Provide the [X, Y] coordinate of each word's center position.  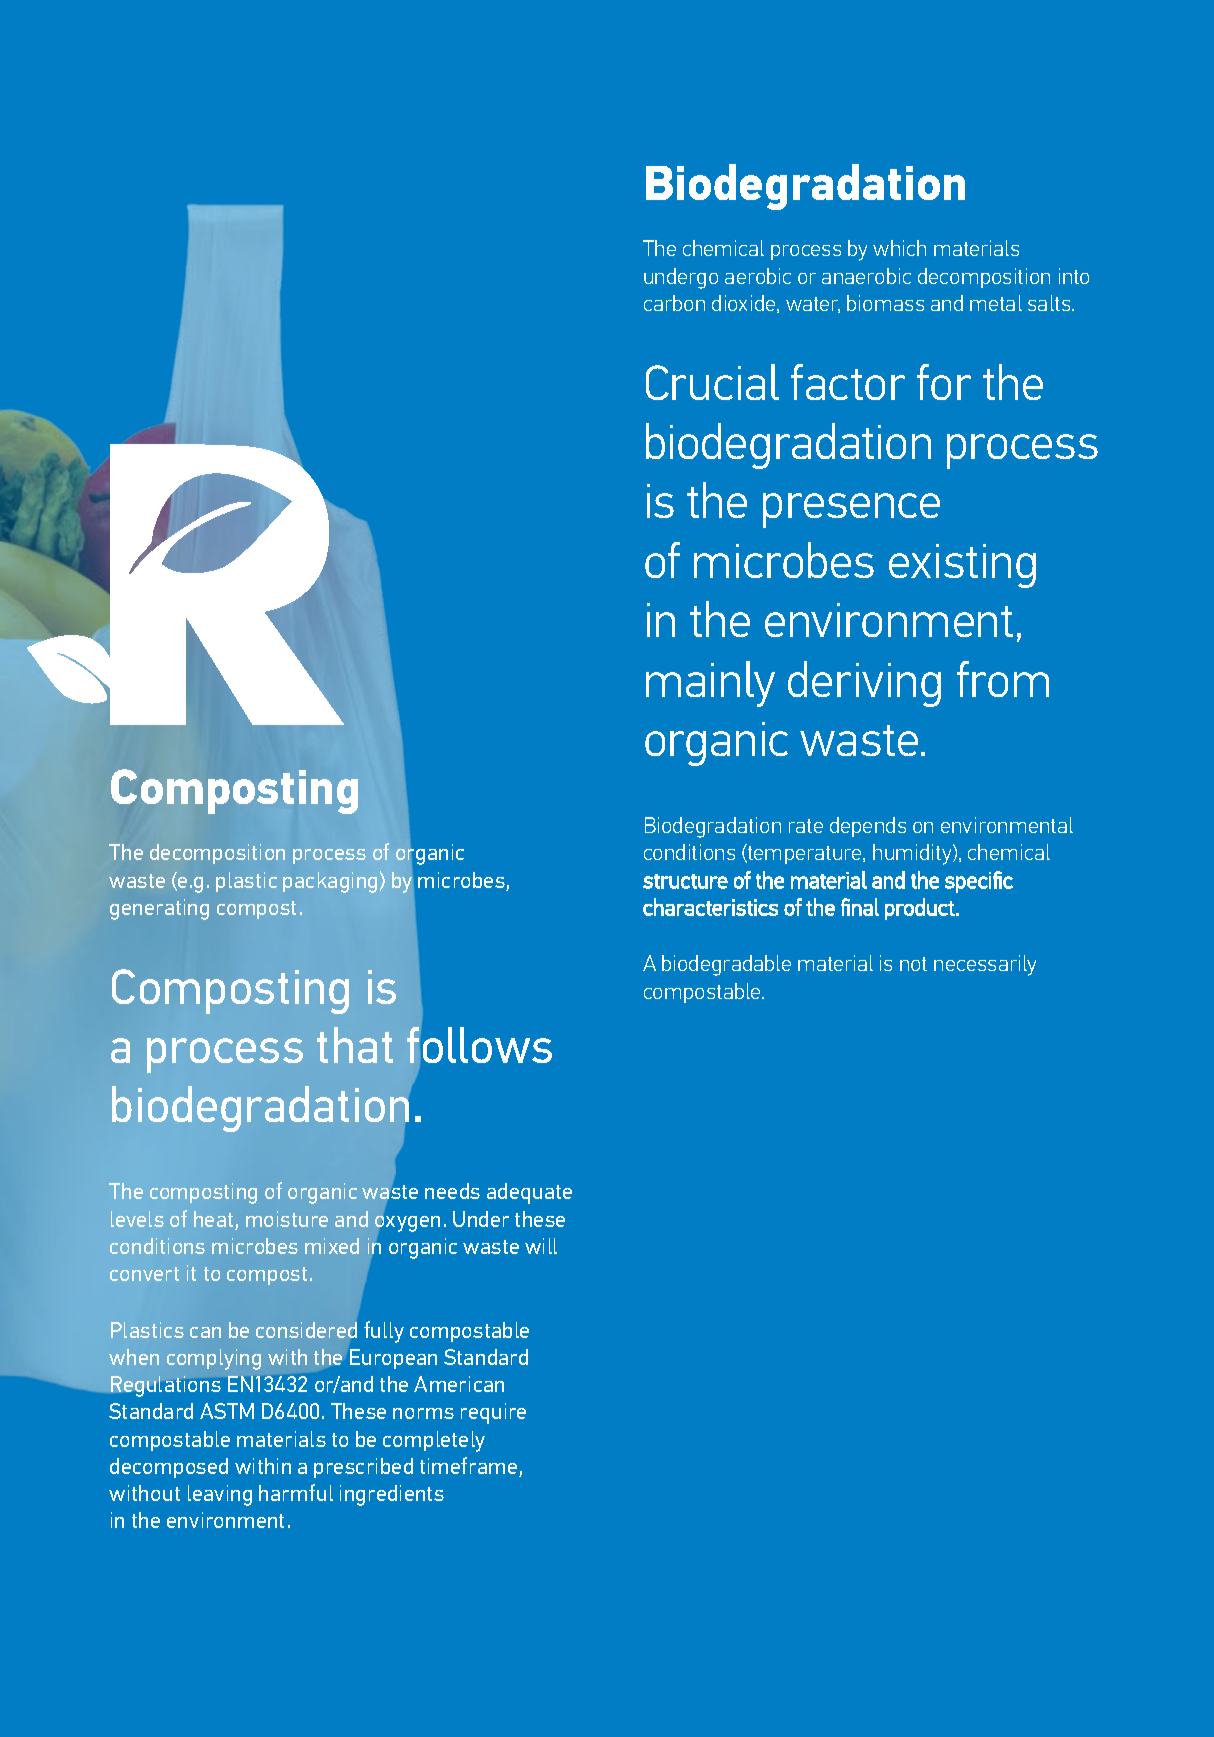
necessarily [985, 965]
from [1003, 679]
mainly [710, 684]
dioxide [745, 304]
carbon [674, 303]
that [355, 1045]
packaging [330, 882]
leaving [220, 1495]
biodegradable [726, 965]
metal [996, 303]
